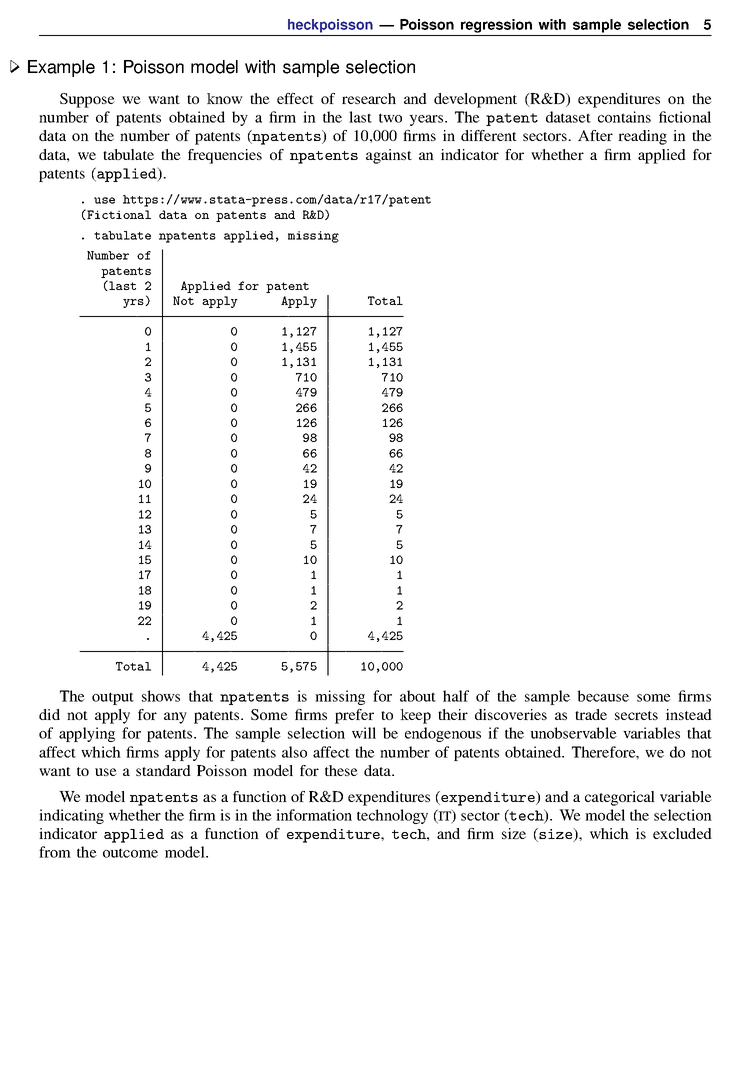 The height and width of the page is (1072, 733). Describe the element at coordinates (314, 815) in the page. I see `information` at that location.
